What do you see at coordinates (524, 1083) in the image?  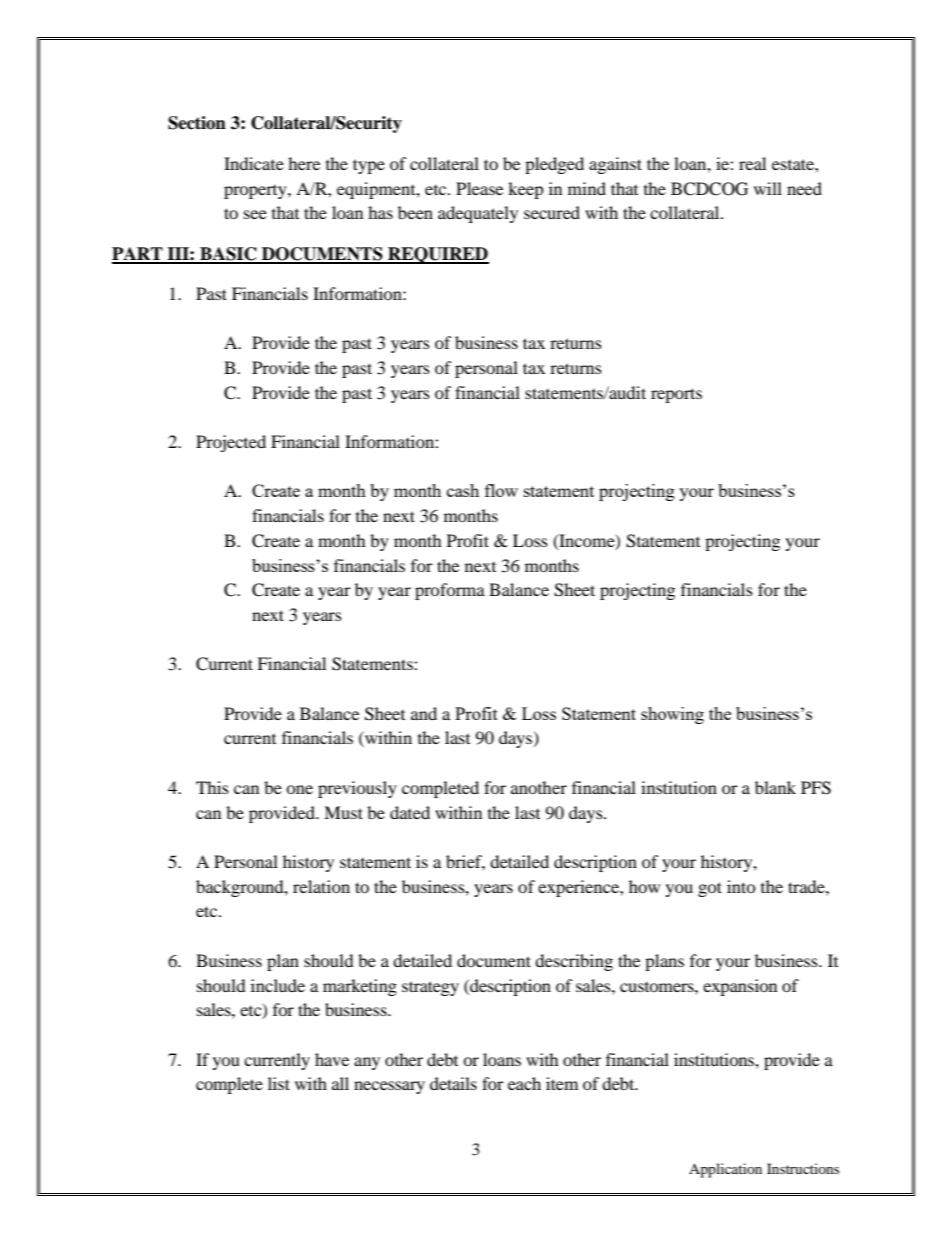 I see `each` at bounding box center [524, 1083].
